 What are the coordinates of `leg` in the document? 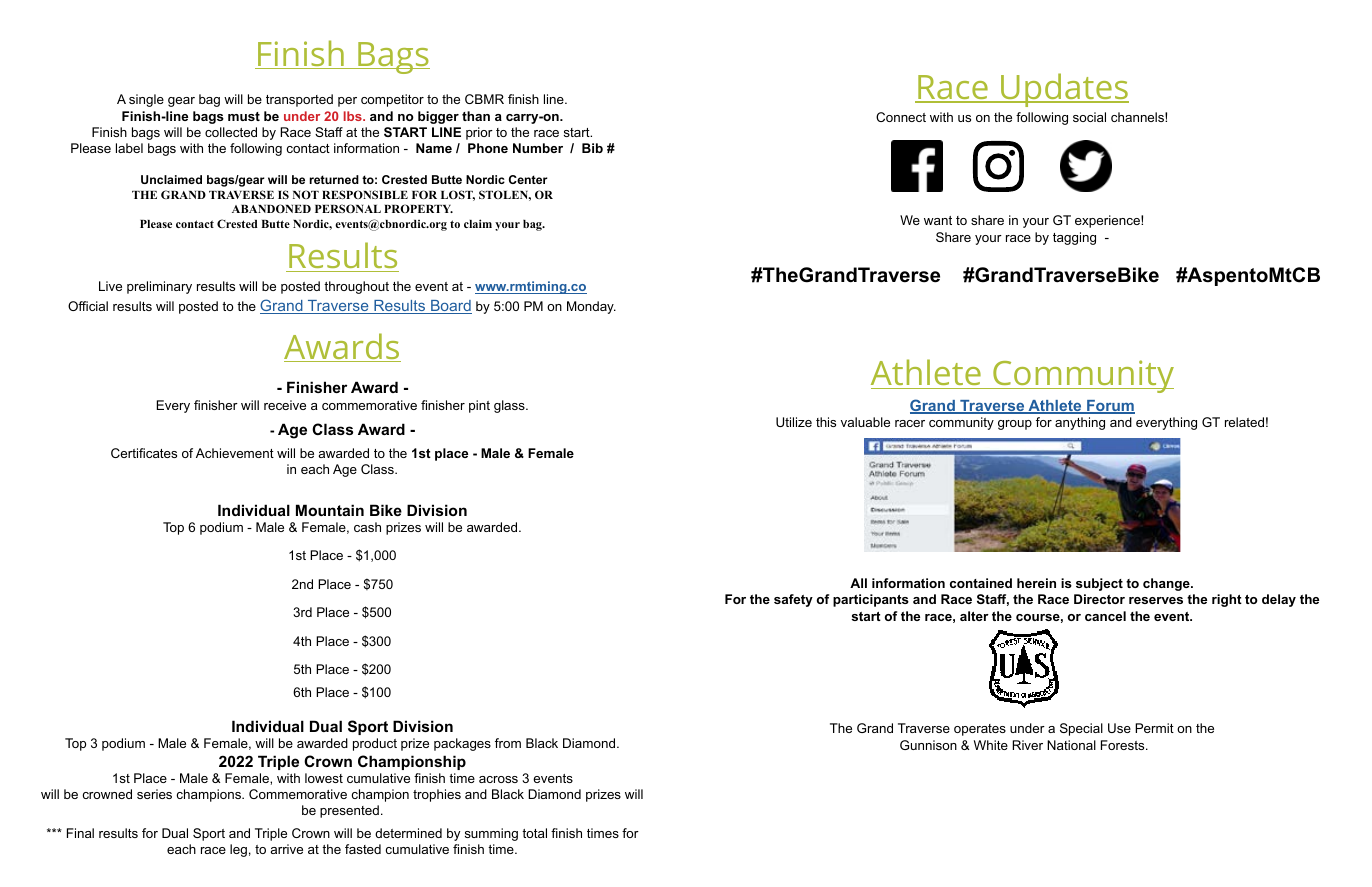 It's located at (238, 850).
